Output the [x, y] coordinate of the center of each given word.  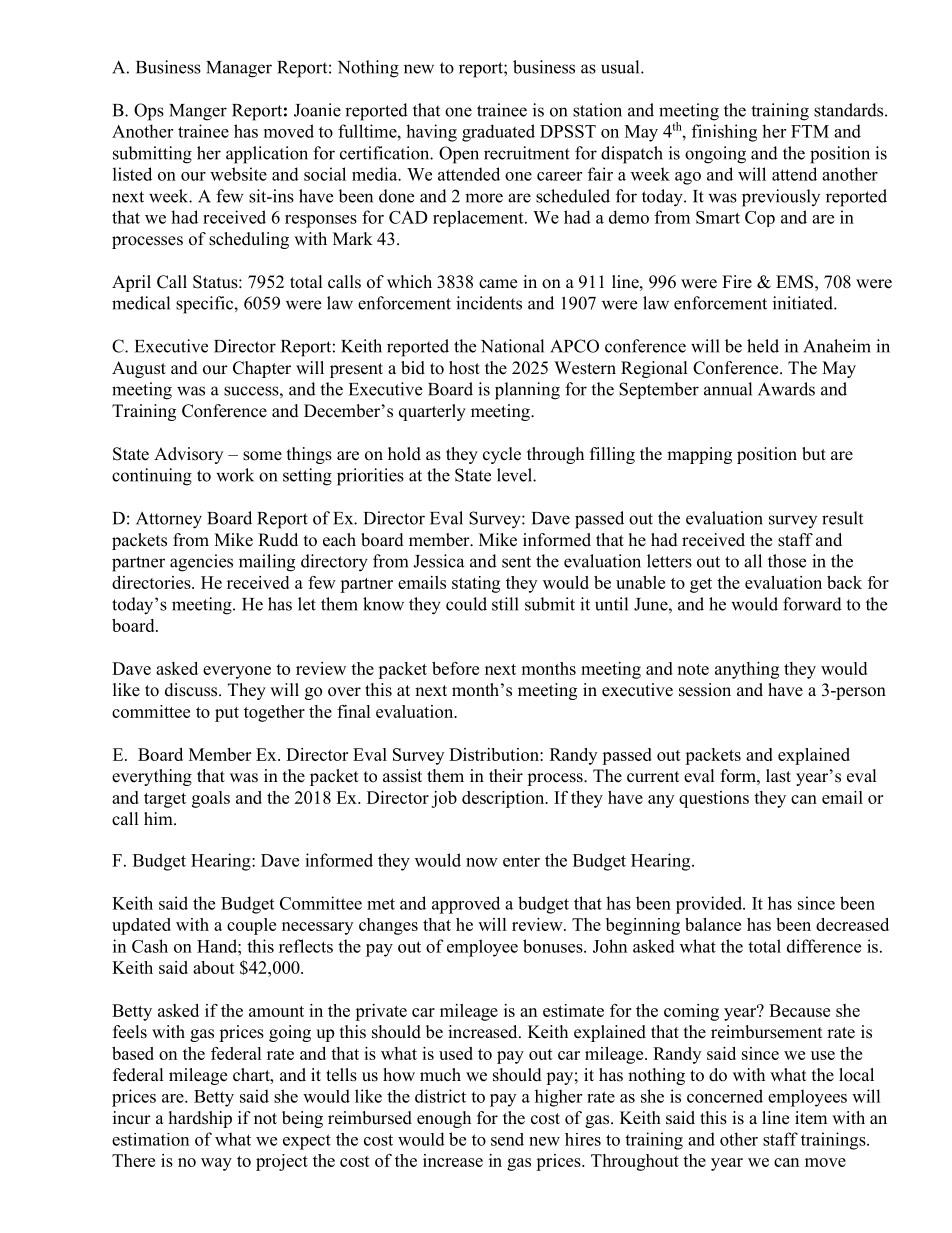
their [506, 776]
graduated [498, 133]
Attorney [169, 520]
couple [251, 926]
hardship [200, 1119]
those [787, 561]
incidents [489, 303]
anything [747, 670]
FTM [810, 131]
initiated [804, 303]
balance [713, 924]
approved [466, 905]
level [515, 475]
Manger [198, 112]
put [227, 714]
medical [141, 303]
